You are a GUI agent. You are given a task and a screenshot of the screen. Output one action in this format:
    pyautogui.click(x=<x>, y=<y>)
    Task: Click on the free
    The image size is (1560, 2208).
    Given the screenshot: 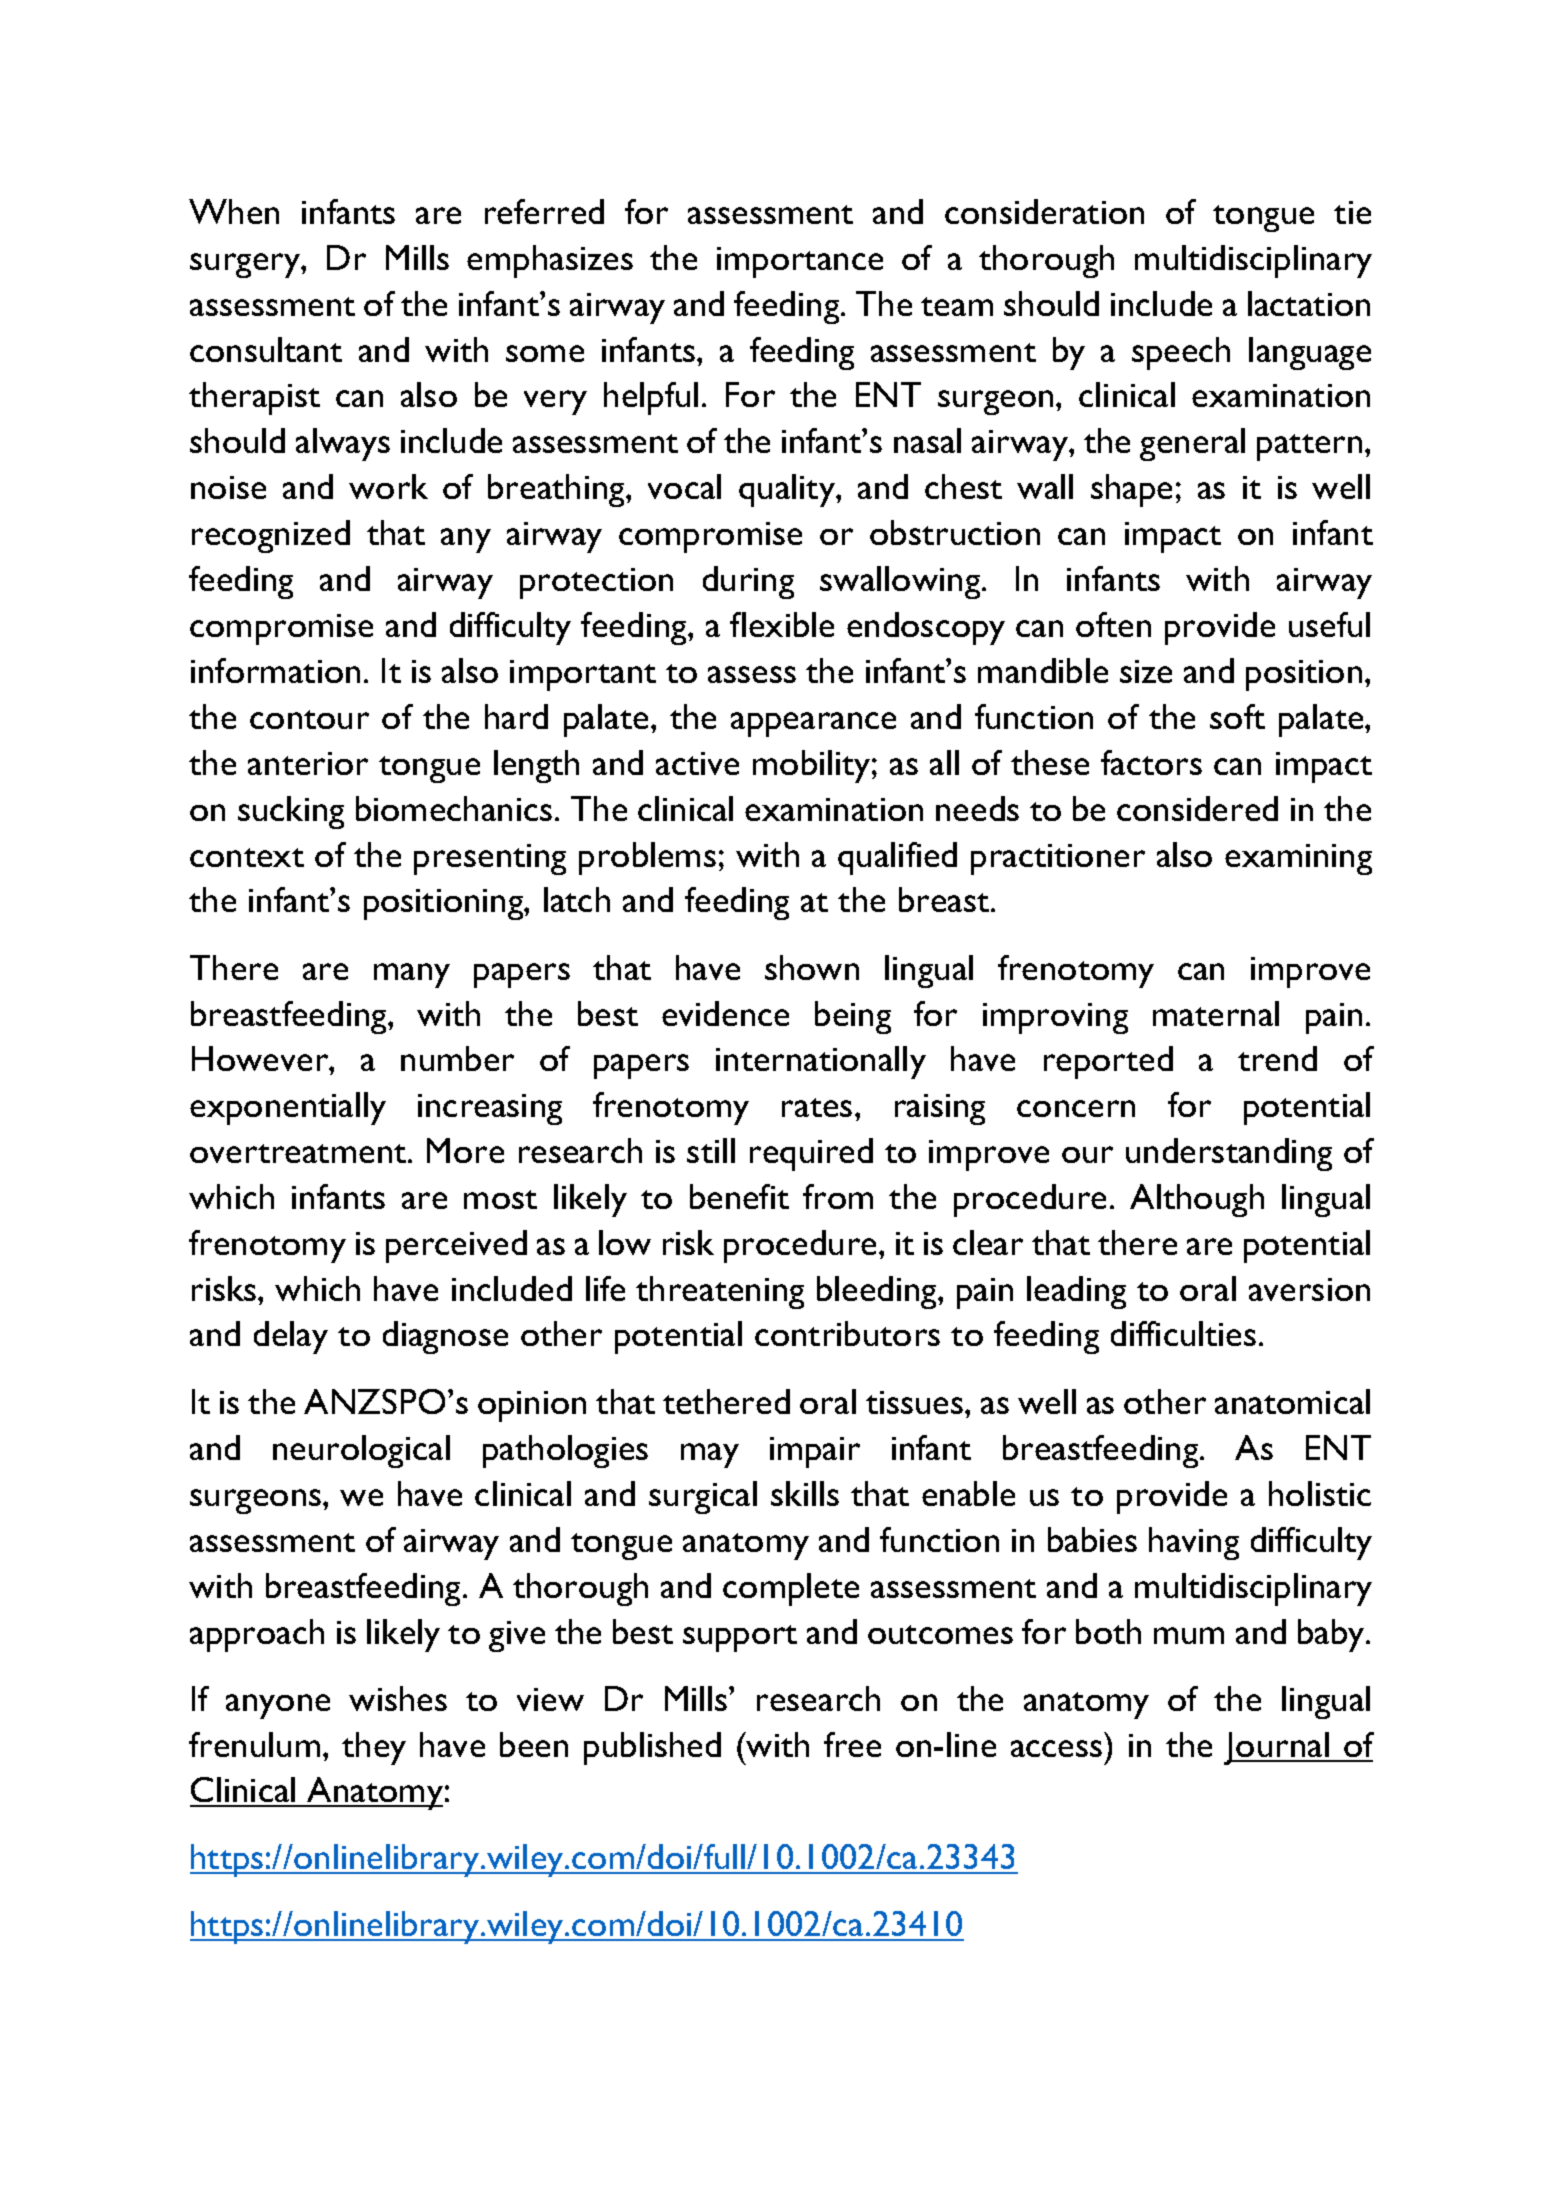 What is the action you would take?
    pyautogui.click(x=852, y=1744)
